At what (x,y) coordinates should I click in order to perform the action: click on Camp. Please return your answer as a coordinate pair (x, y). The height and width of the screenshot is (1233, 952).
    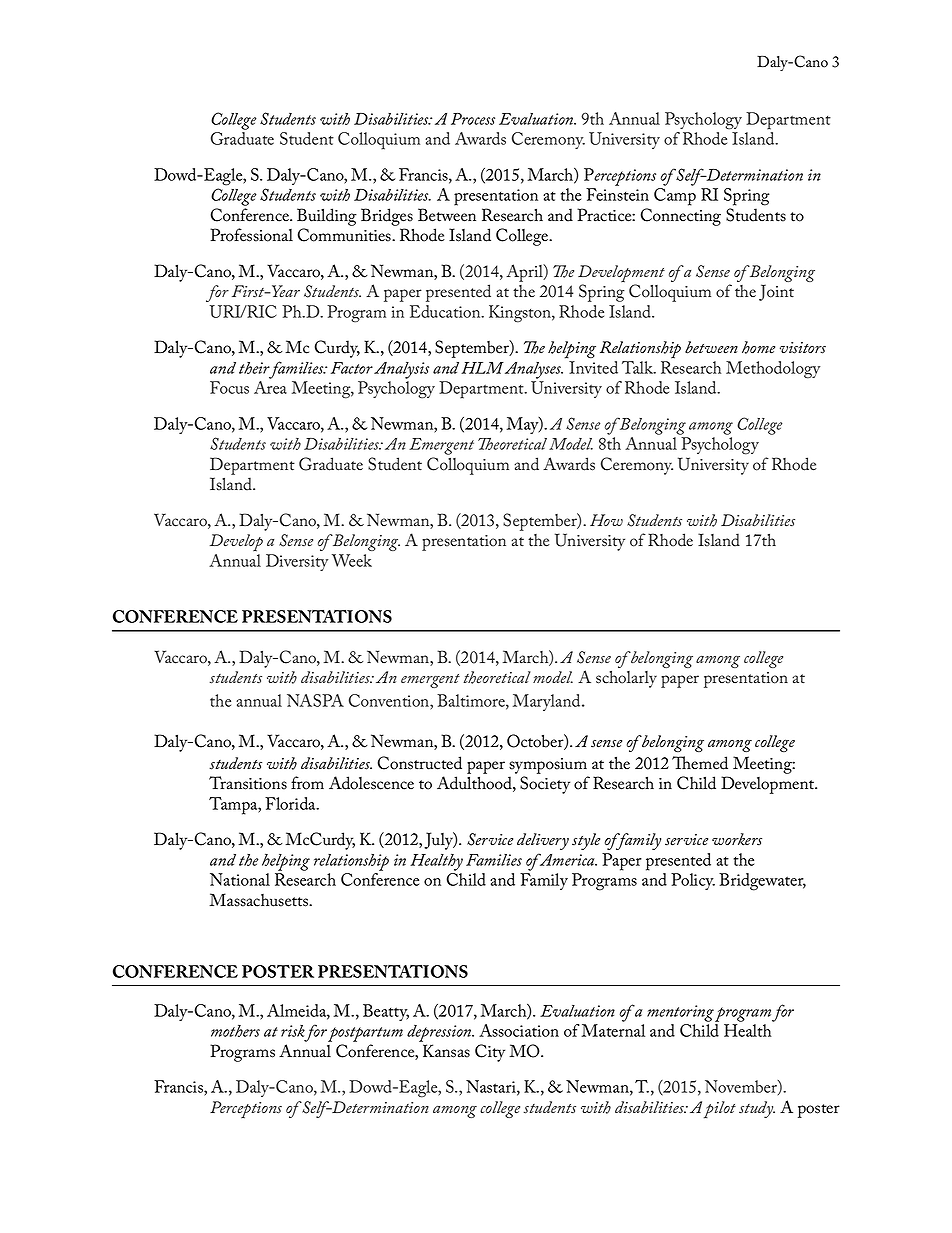
    Looking at the image, I should click on (675, 197).
